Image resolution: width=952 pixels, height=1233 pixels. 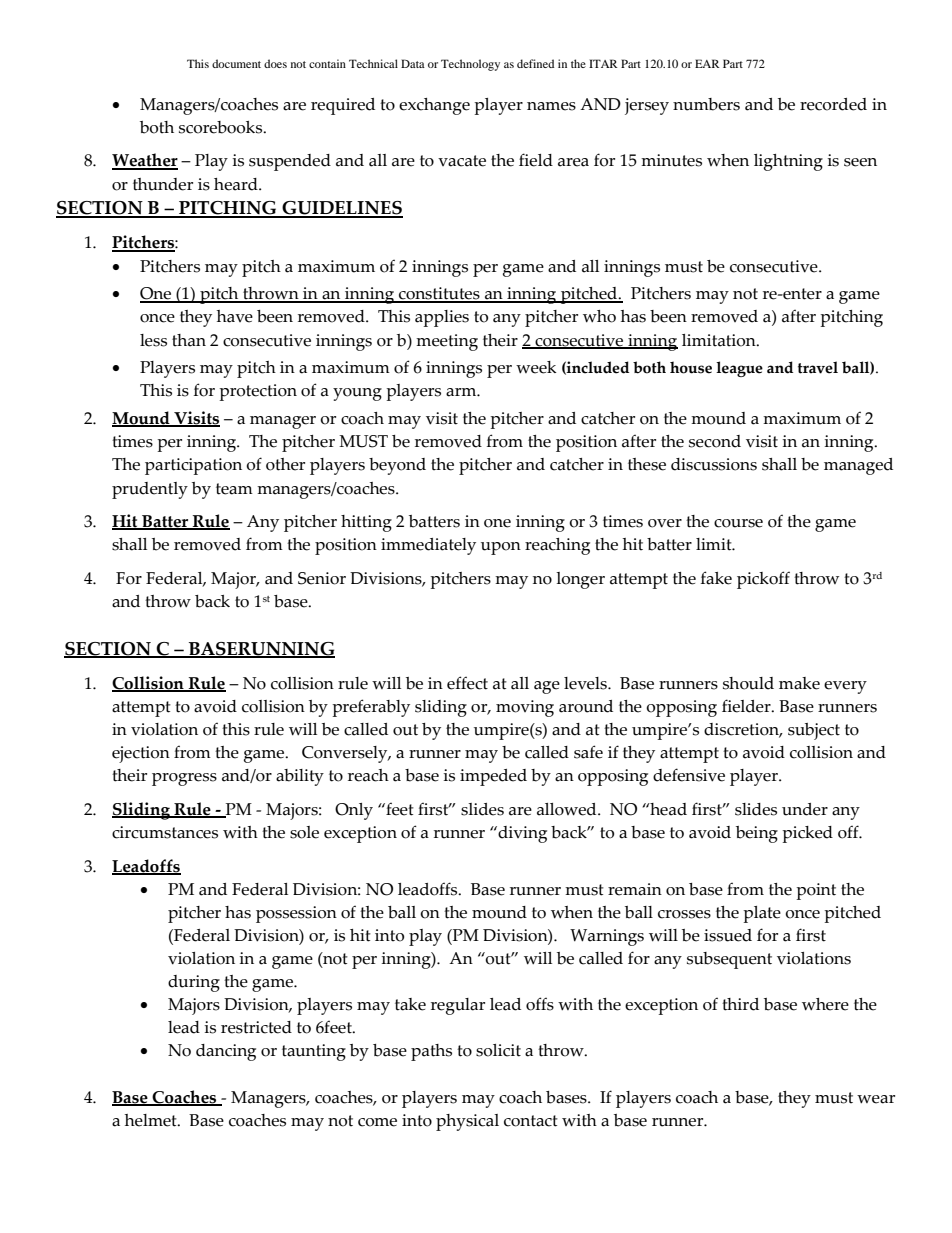 I want to click on dancing, so click(x=226, y=1052).
